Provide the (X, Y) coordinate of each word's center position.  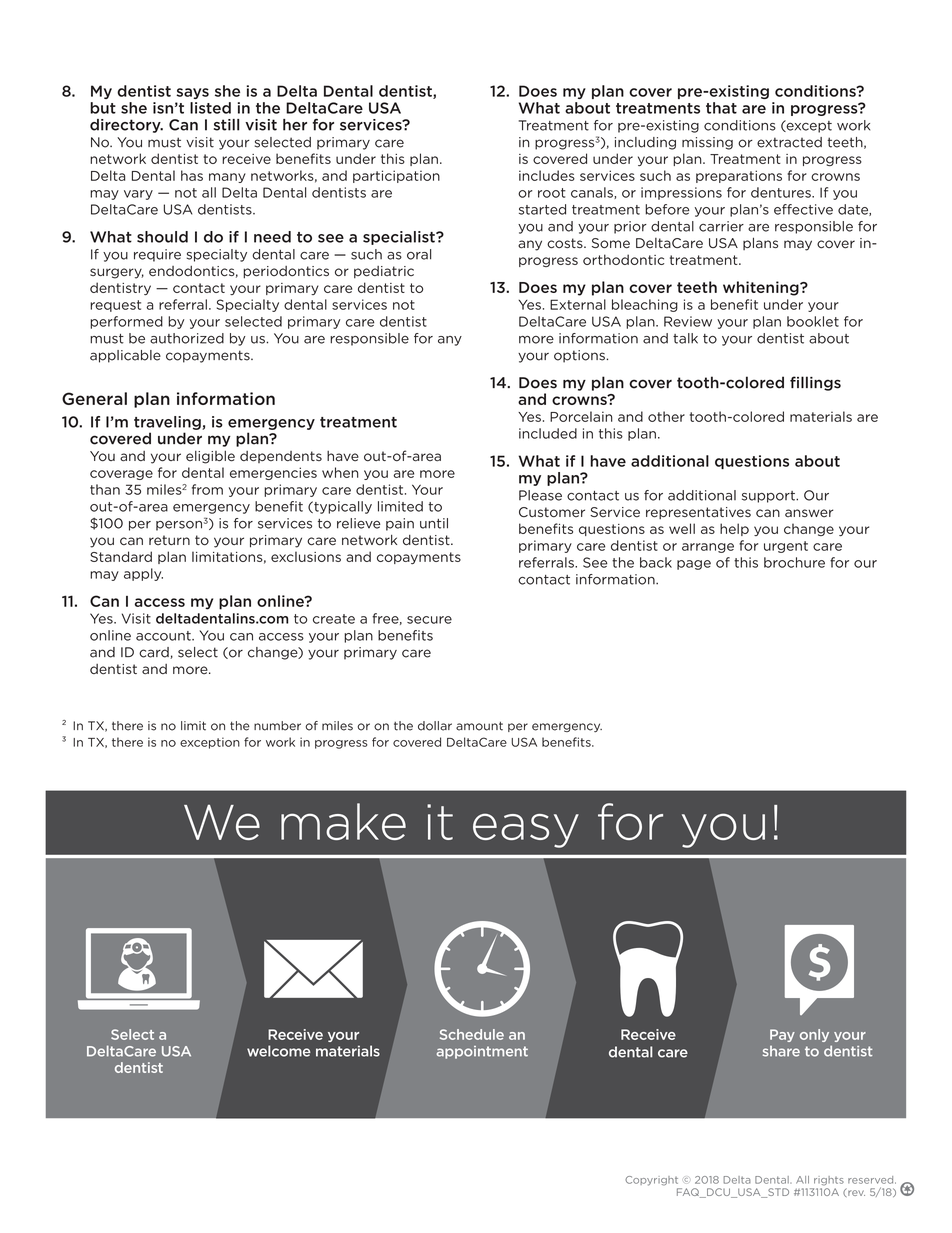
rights (829, 1181)
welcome (279, 1051)
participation (396, 176)
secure (429, 620)
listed (210, 108)
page (694, 565)
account (164, 636)
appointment (482, 1052)
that (721, 108)
